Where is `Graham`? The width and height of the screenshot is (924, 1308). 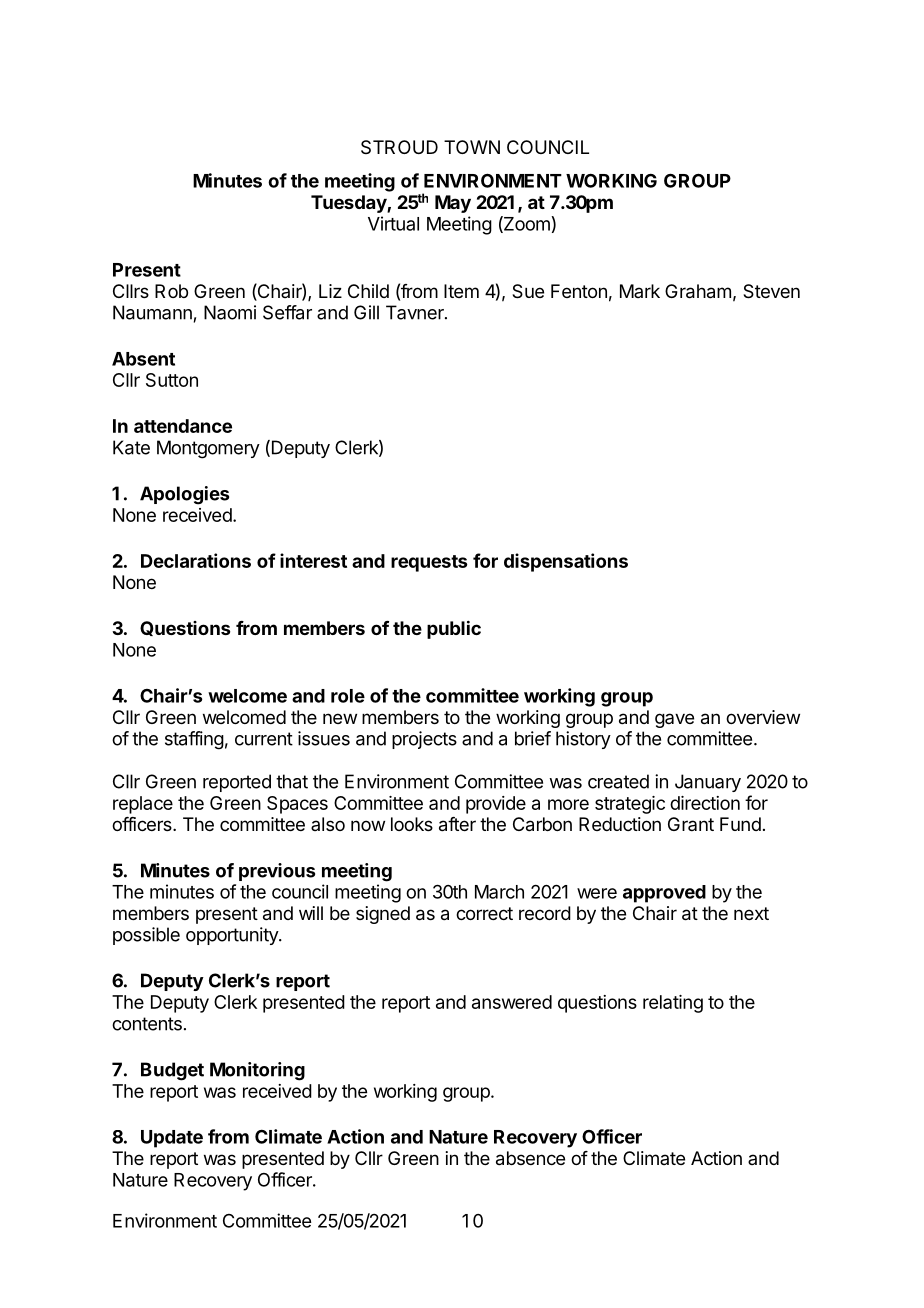
Graham is located at coordinates (698, 291).
